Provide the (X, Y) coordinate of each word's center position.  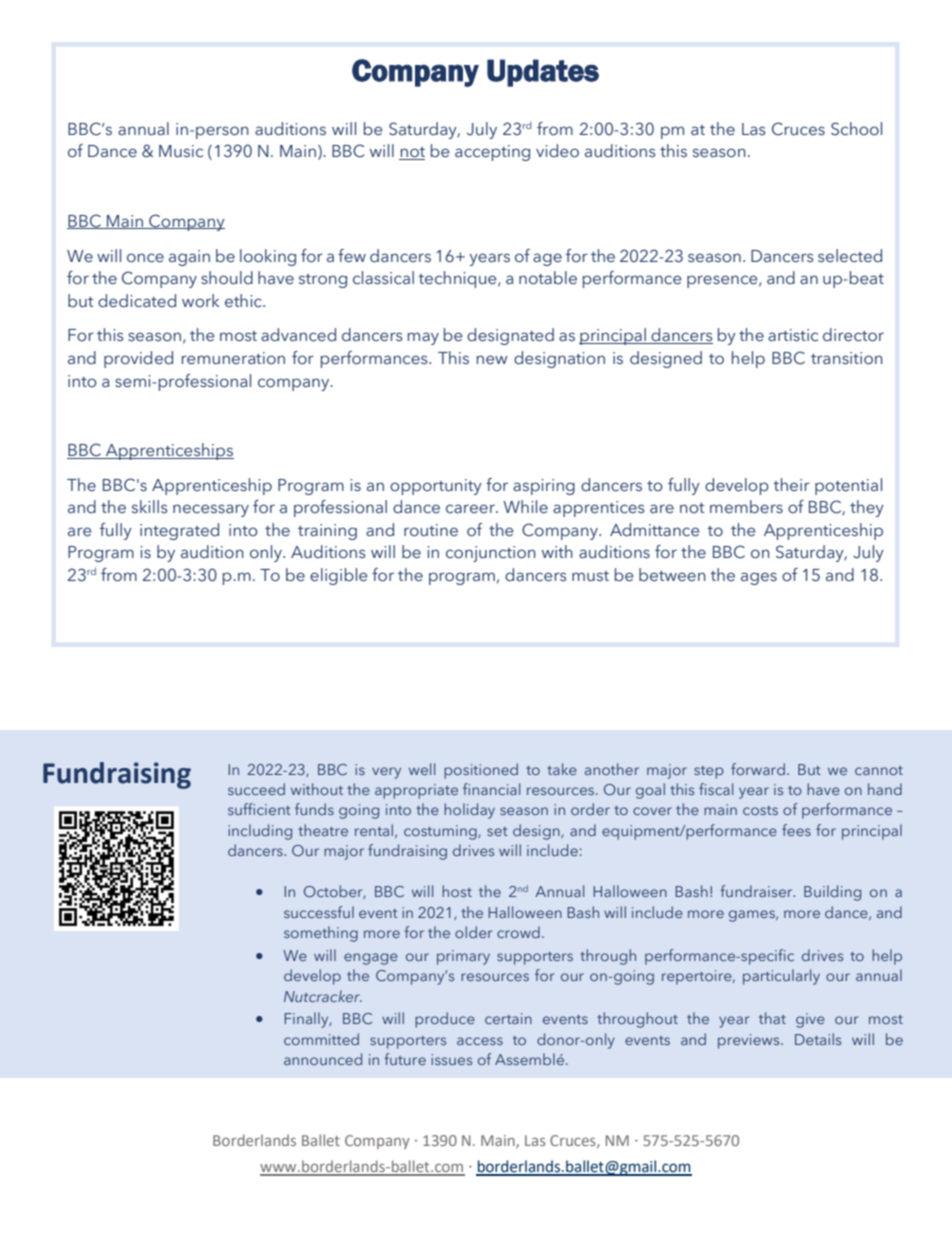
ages (759, 578)
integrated (179, 531)
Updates (543, 73)
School (856, 129)
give (810, 1020)
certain (508, 1018)
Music (181, 151)
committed (321, 1039)
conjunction (491, 554)
